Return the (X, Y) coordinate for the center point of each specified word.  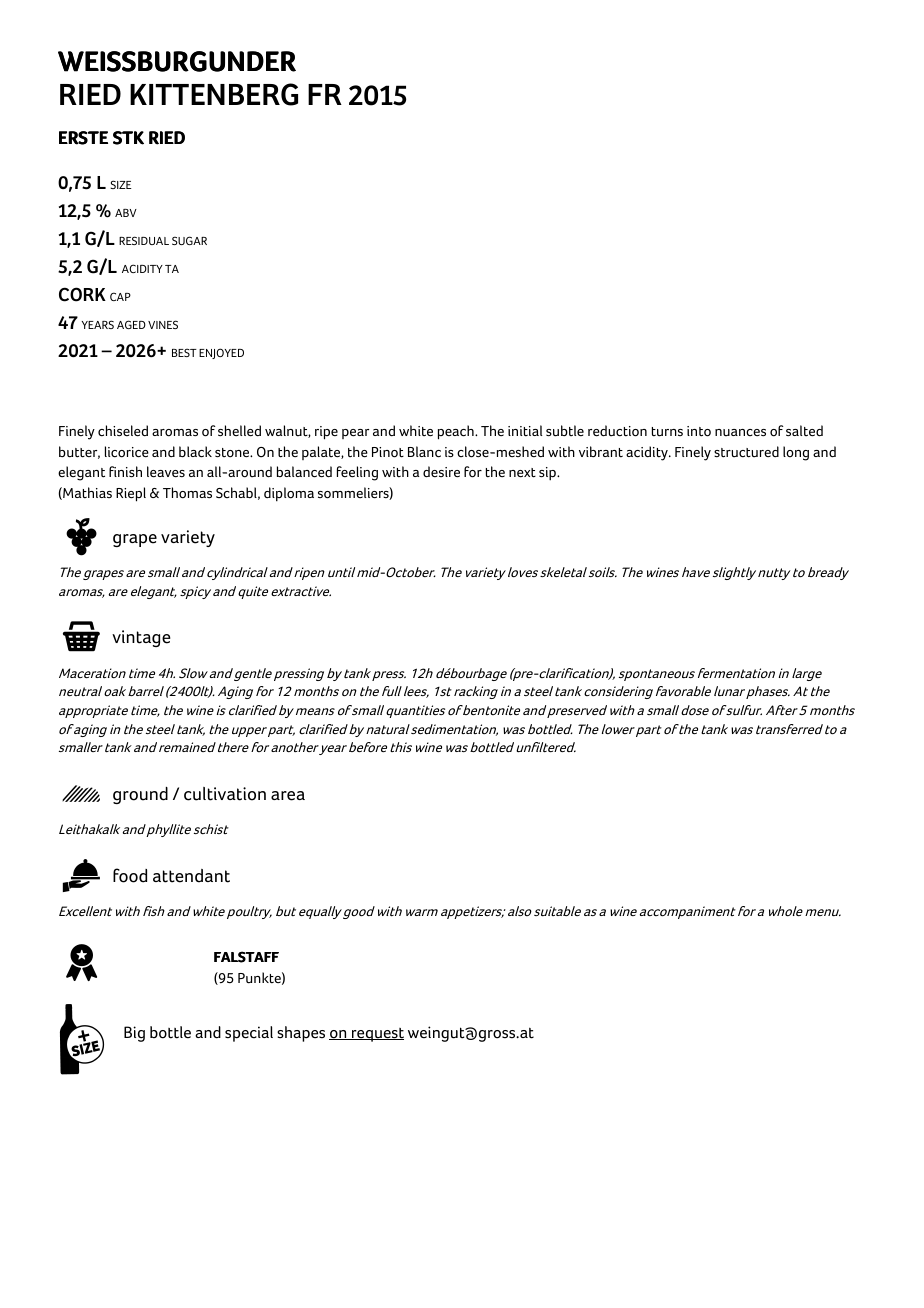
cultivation (225, 794)
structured (746, 452)
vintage (141, 638)
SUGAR (189, 240)
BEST (184, 352)
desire (441, 472)
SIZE (121, 184)
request (377, 1035)
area (288, 796)
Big (134, 1034)
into (699, 431)
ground (140, 795)
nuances (740, 433)
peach (457, 432)
